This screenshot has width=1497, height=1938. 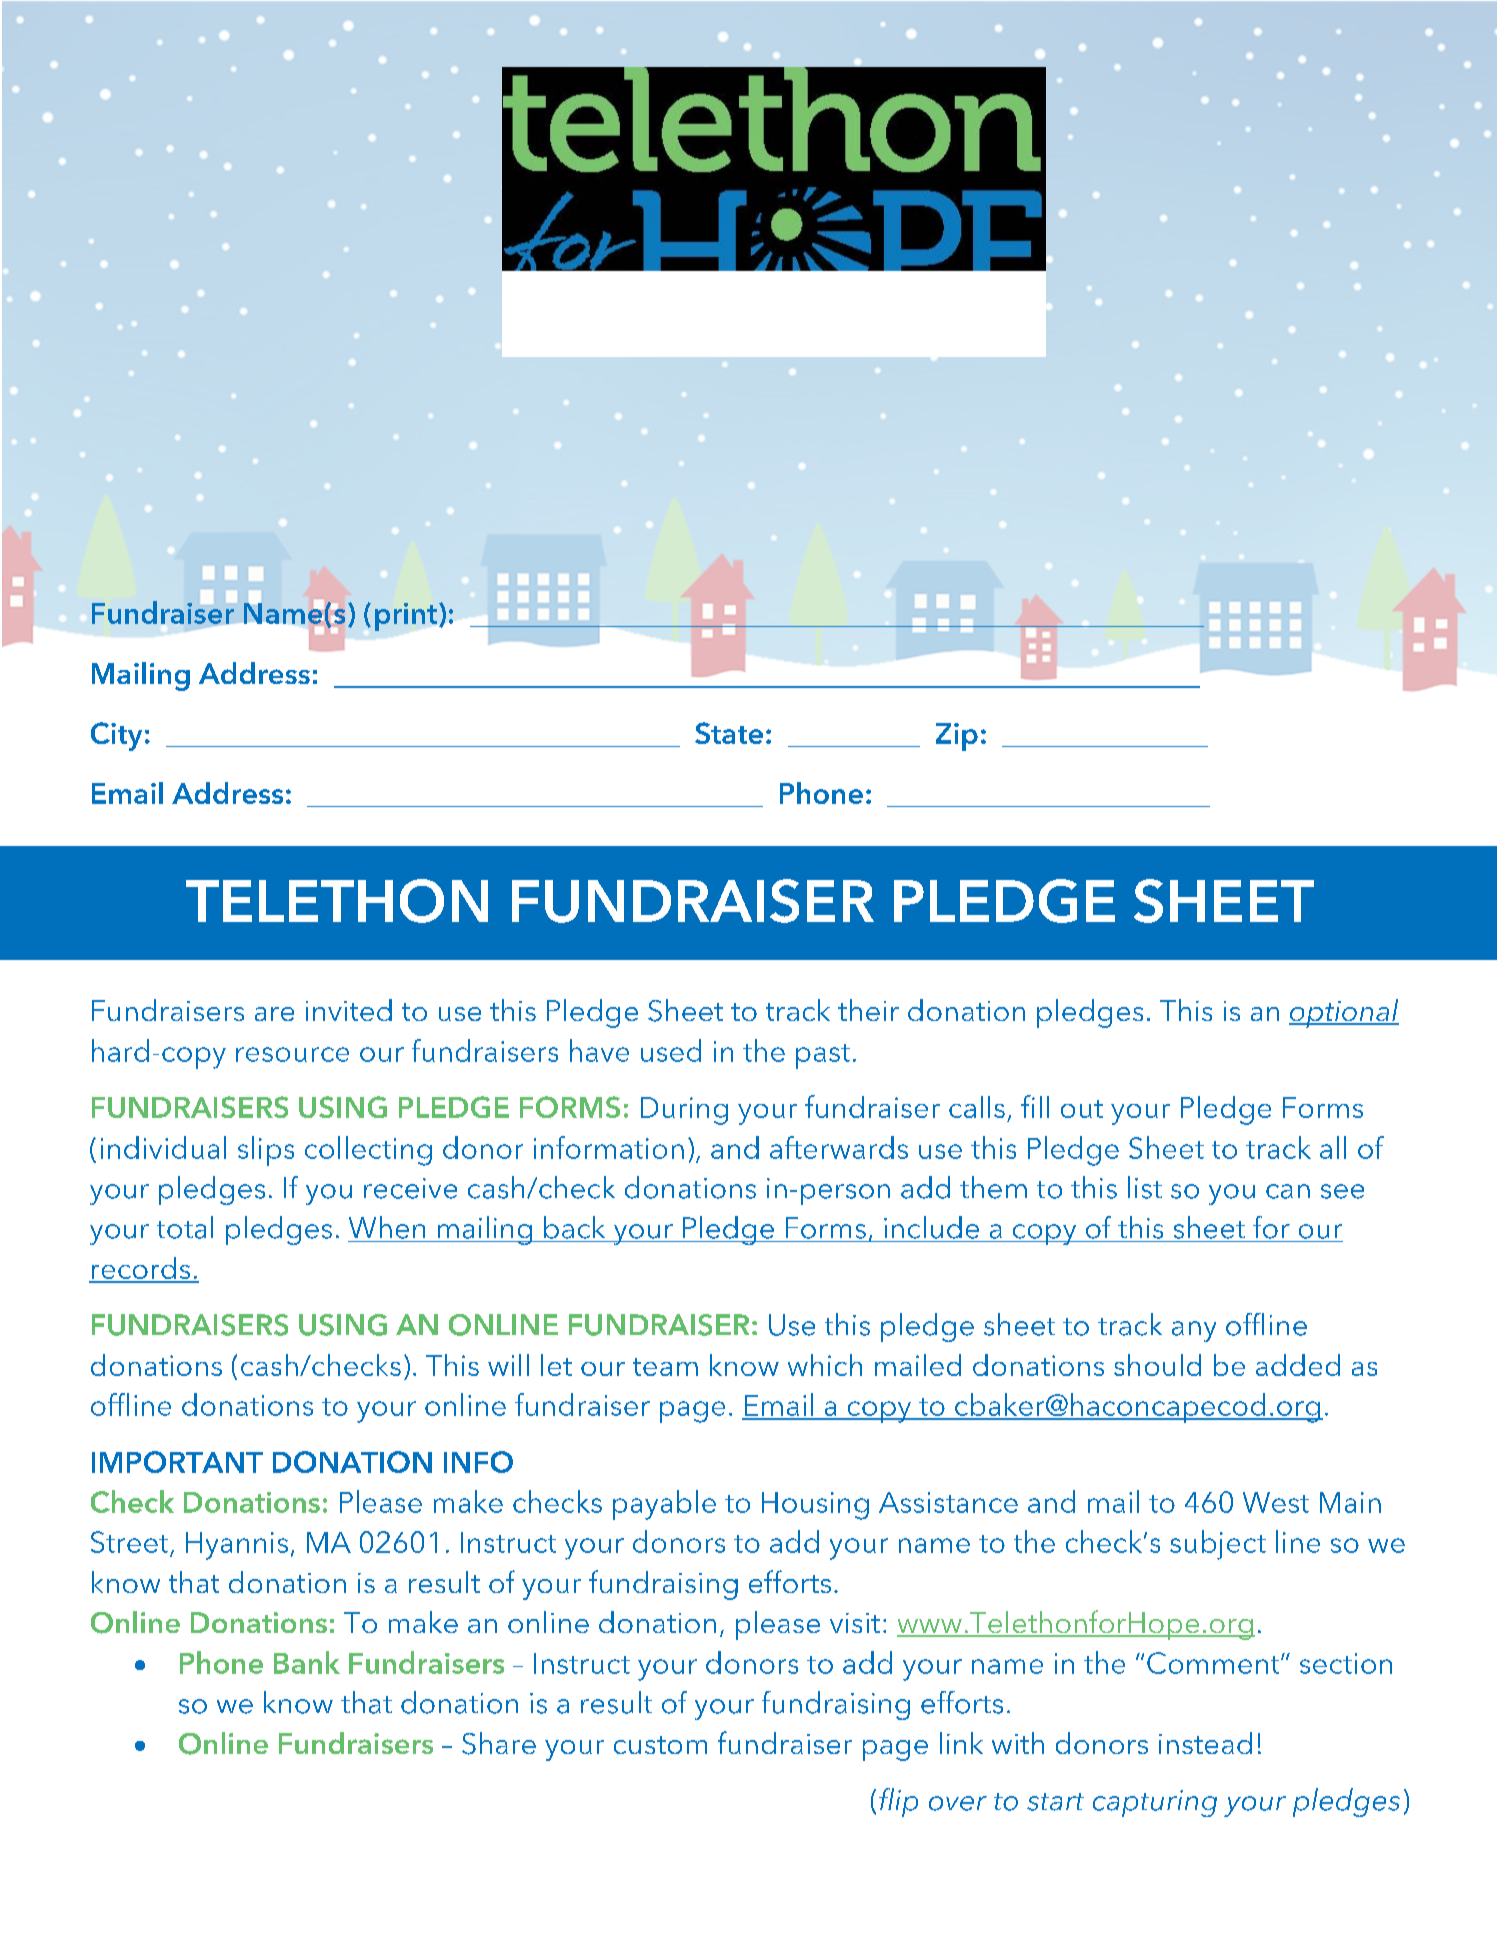 What do you see at coordinates (660, 1745) in the screenshot?
I see `custom` at bounding box center [660, 1745].
